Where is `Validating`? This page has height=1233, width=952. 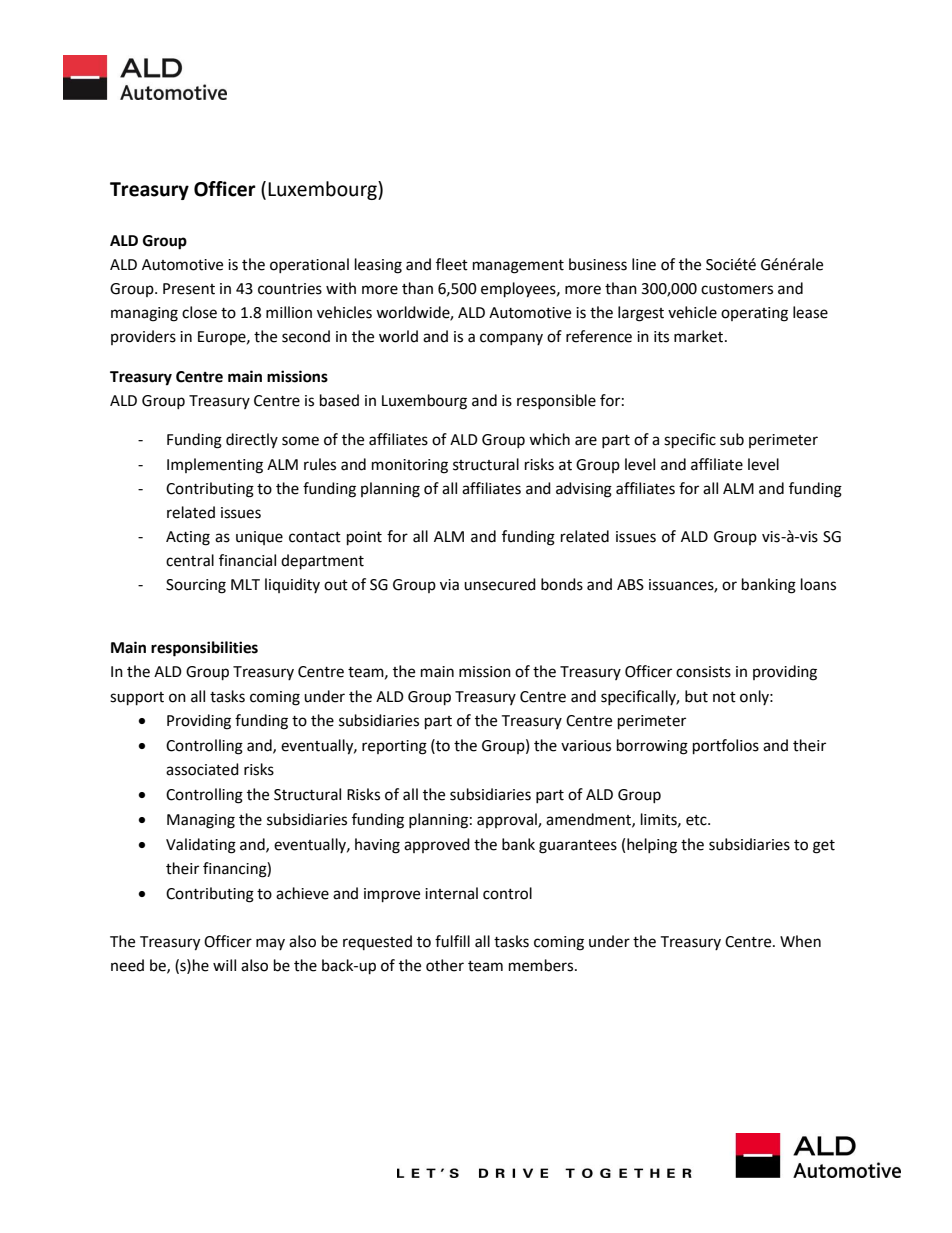 Validating is located at coordinates (201, 846).
